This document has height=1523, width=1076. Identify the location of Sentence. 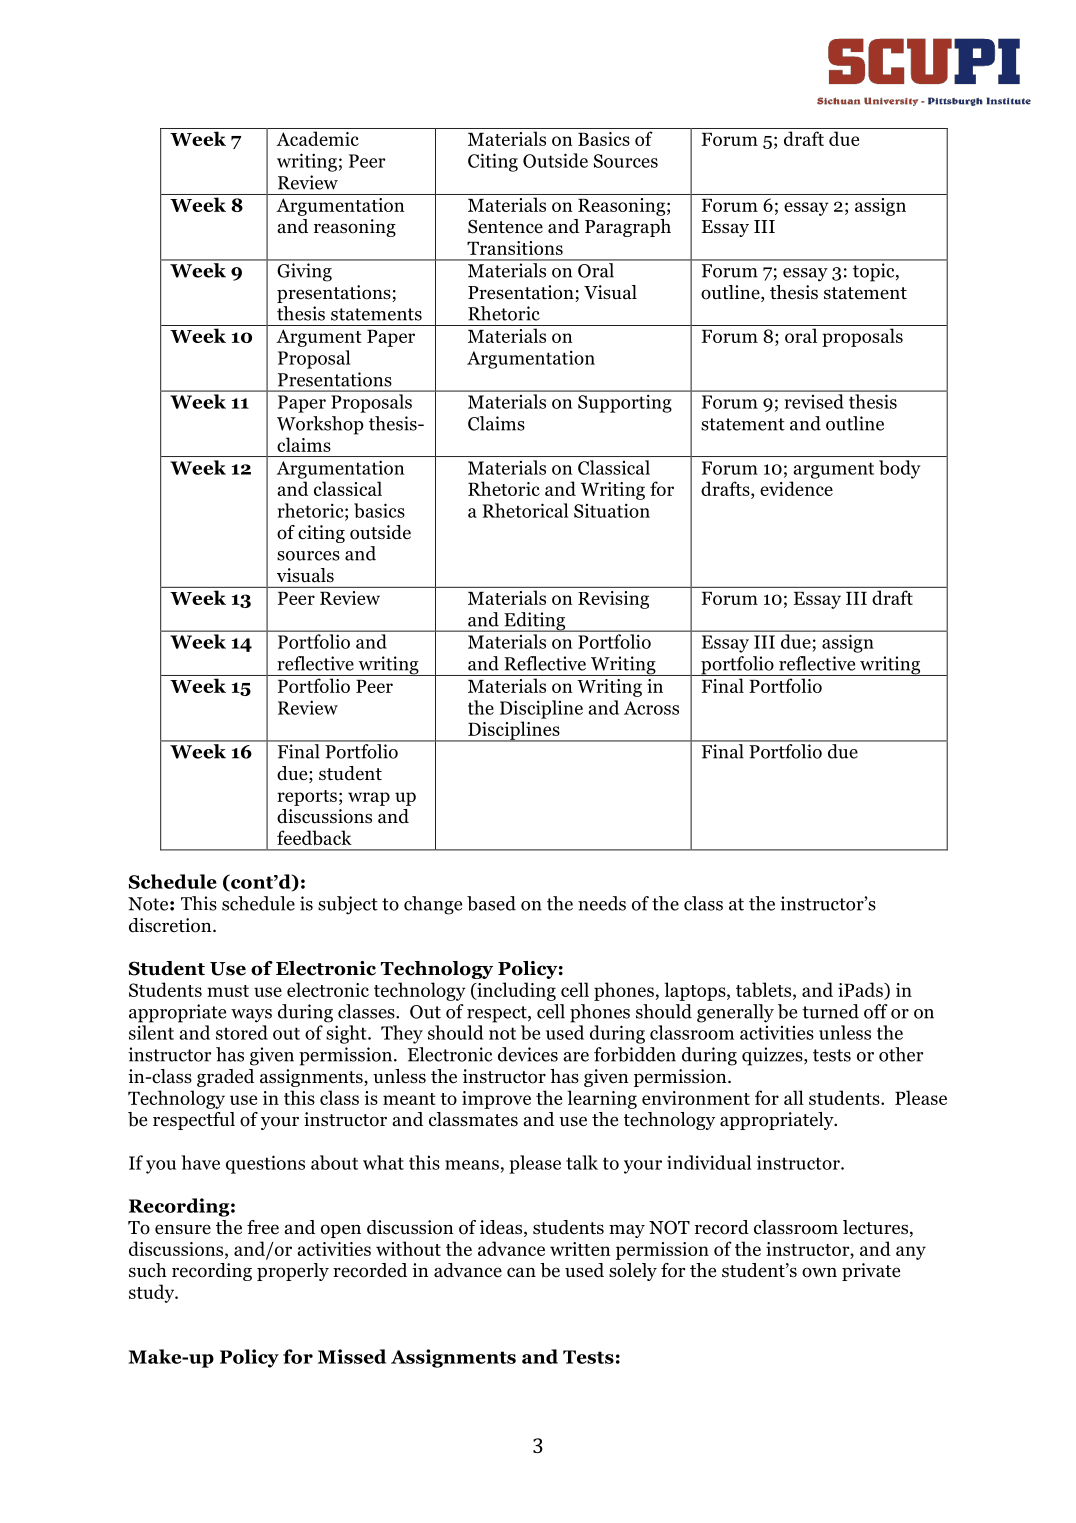
(505, 226).
